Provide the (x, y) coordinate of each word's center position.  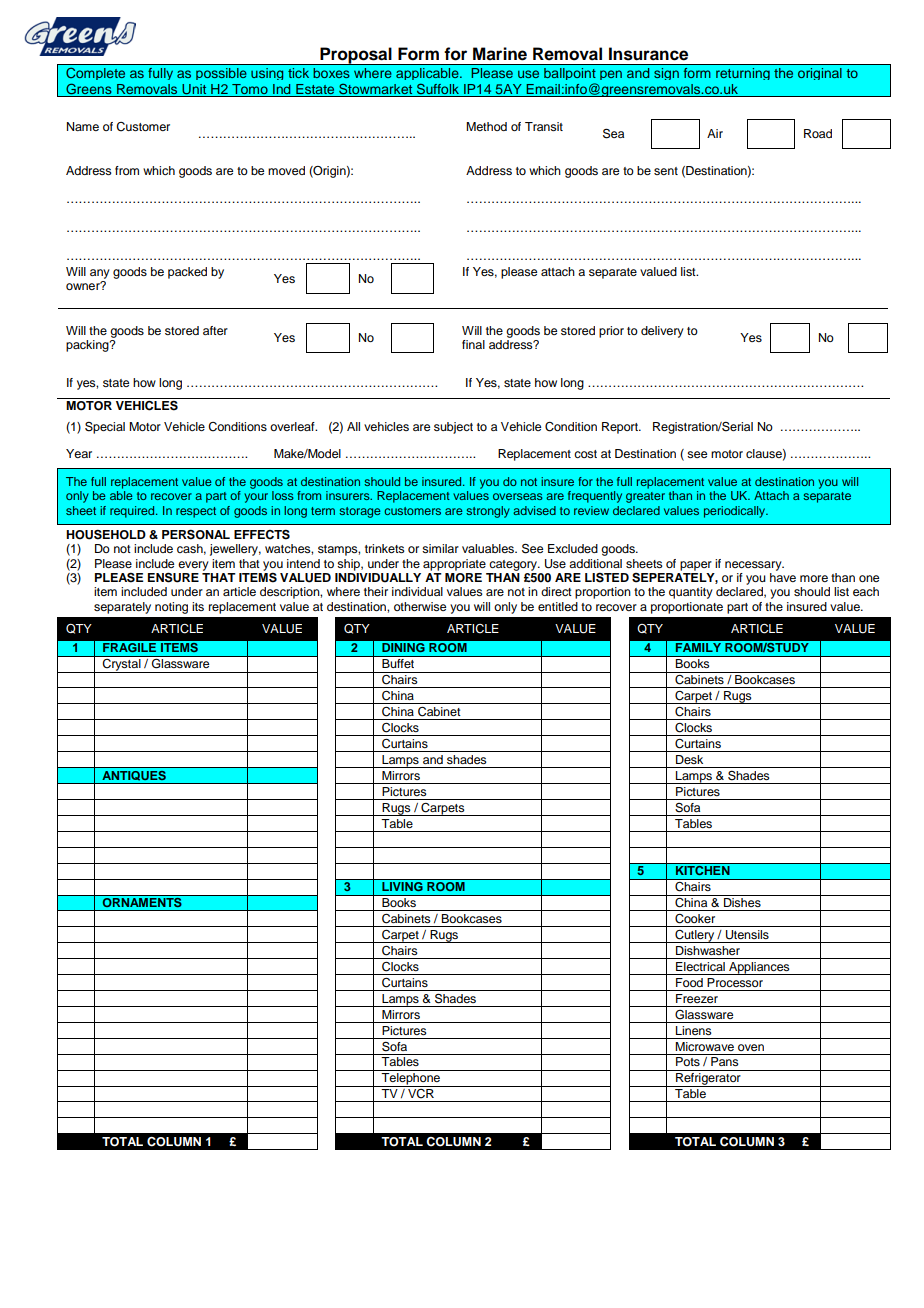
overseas (517, 496)
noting (171, 608)
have (783, 576)
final (473, 344)
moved (286, 170)
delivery (662, 332)
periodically (736, 512)
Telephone (411, 1080)
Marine (500, 54)
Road (818, 133)
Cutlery (695, 936)
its (198, 606)
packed (187, 273)
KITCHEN (703, 869)
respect (196, 512)
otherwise (420, 606)
